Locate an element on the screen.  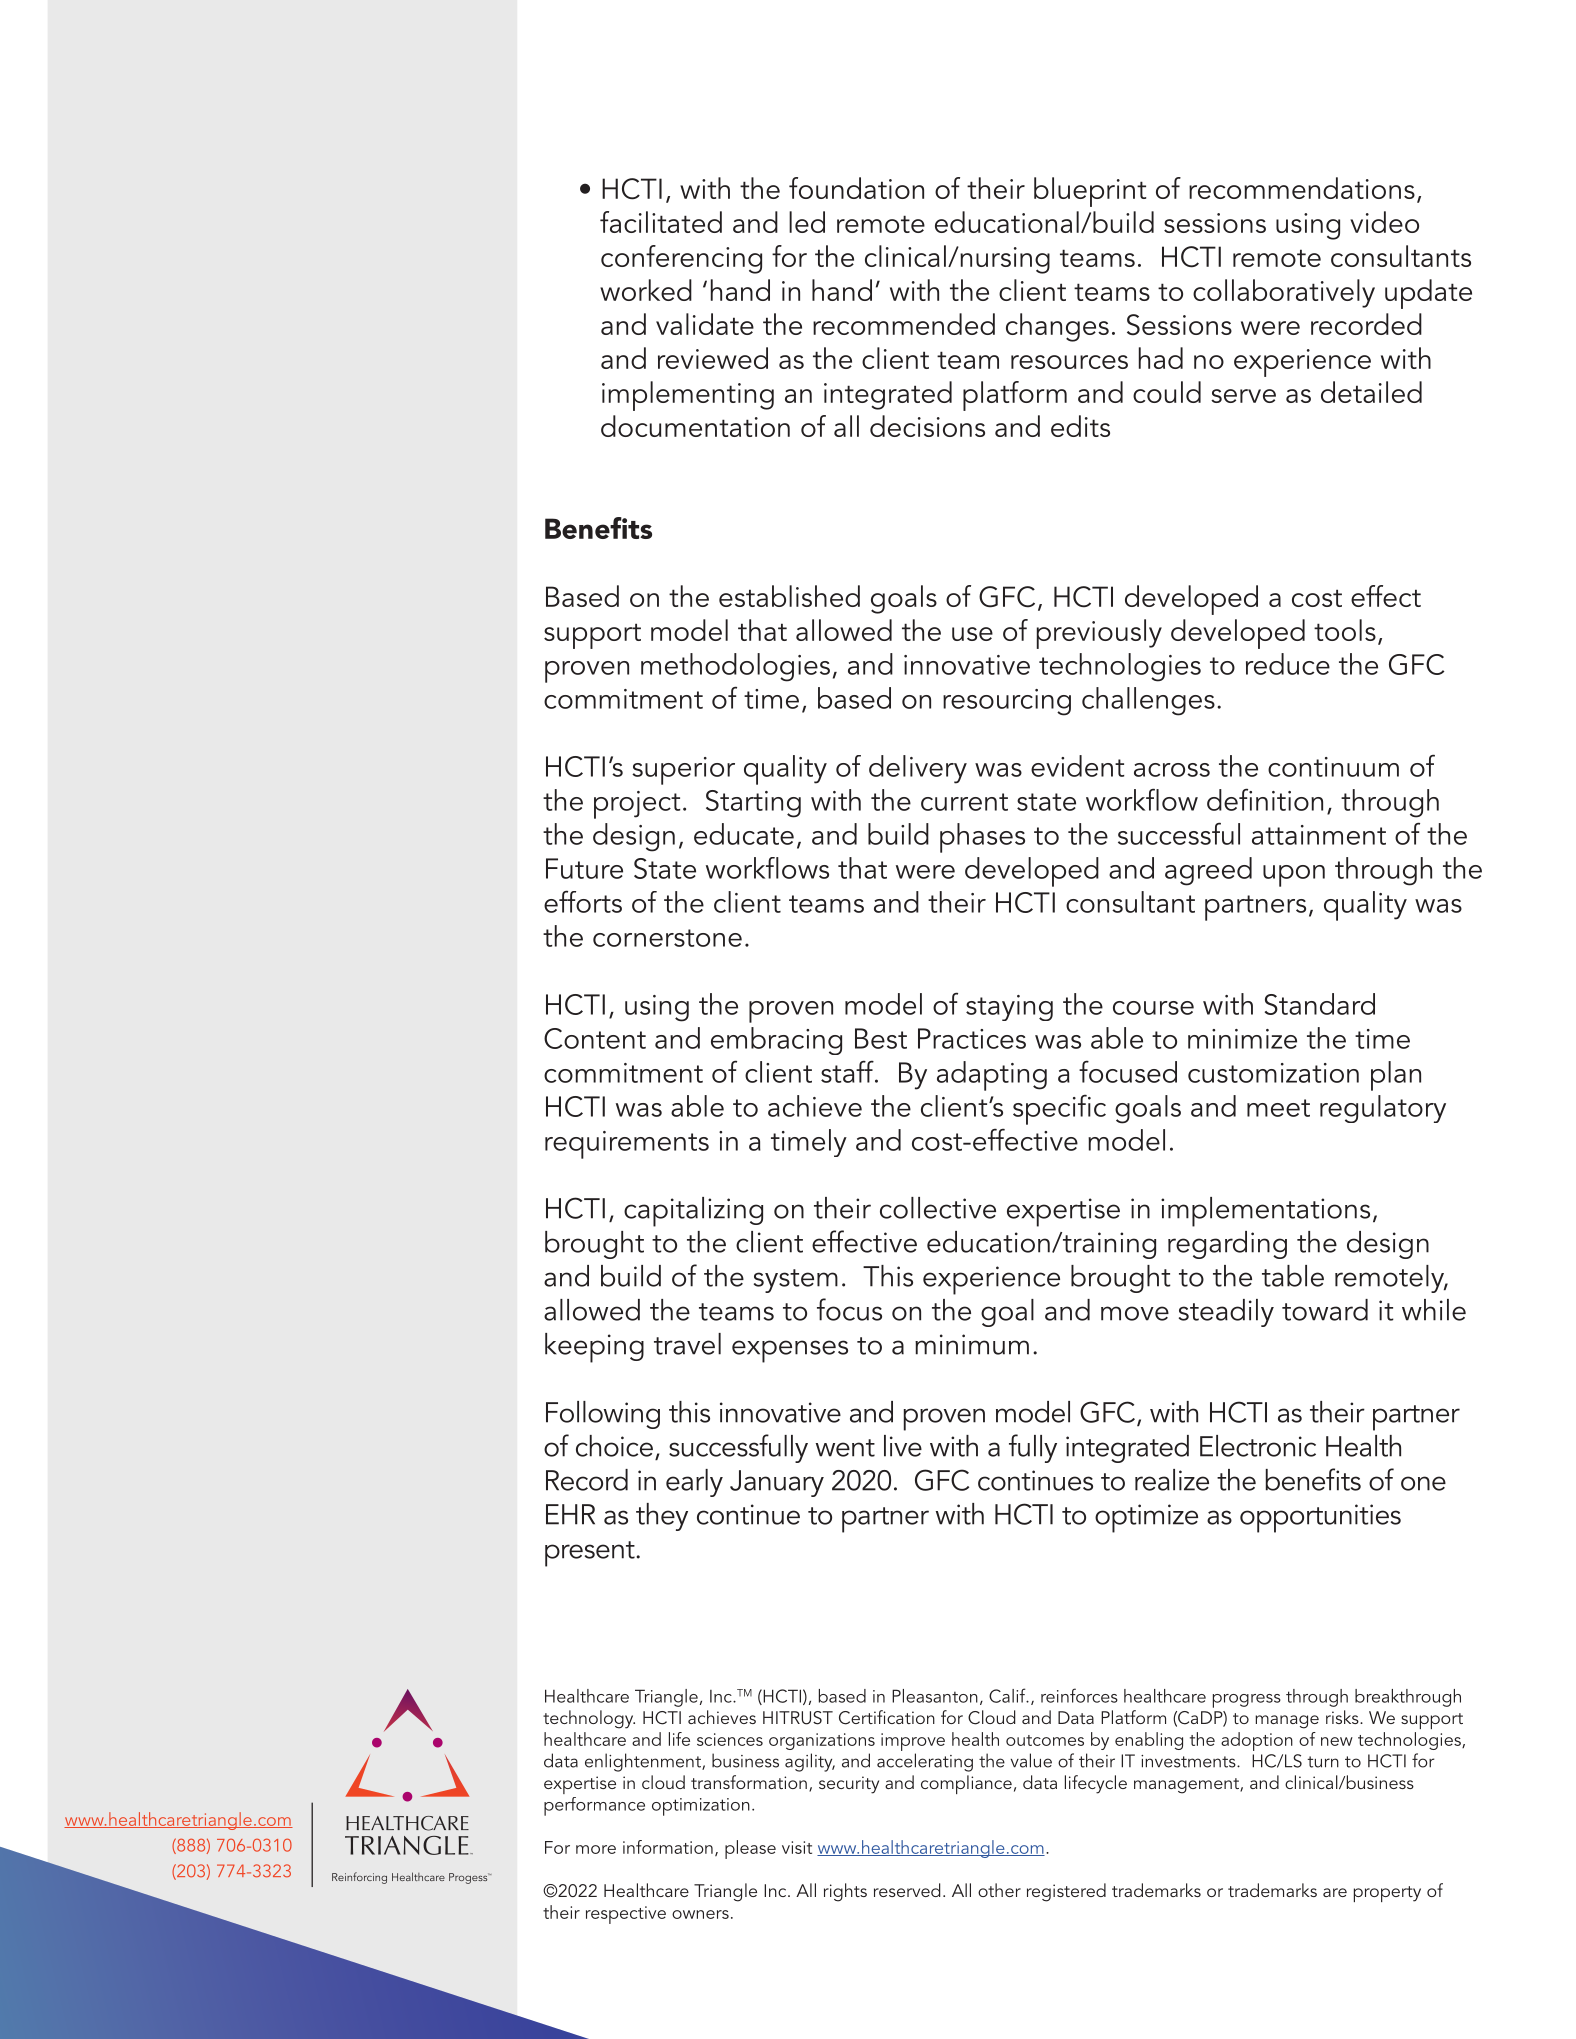
tools is located at coordinates (1345, 630).
